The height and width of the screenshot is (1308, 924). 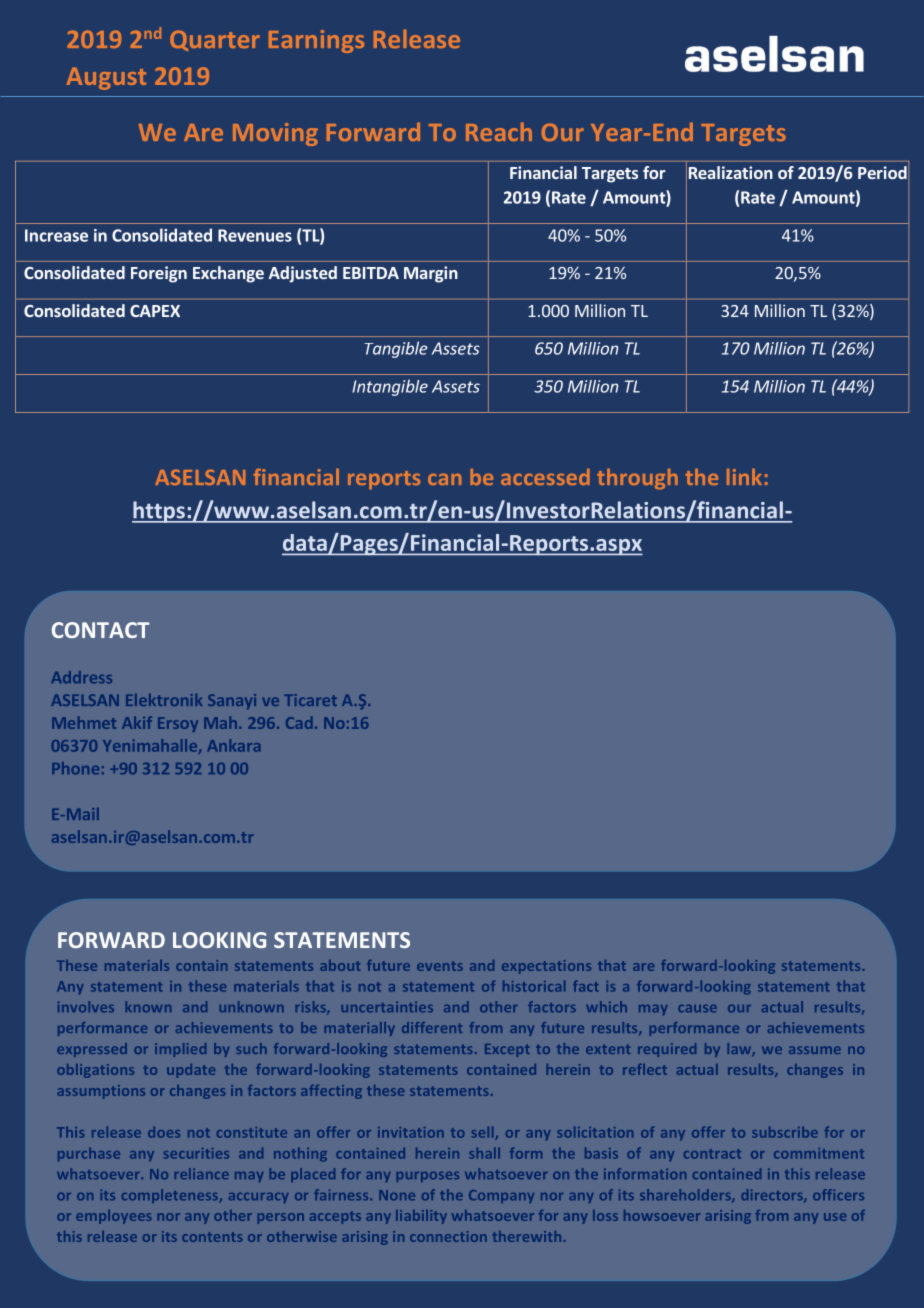 What do you see at coordinates (113, 1217) in the screenshot?
I see `employees` at bounding box center [113, 1217].
